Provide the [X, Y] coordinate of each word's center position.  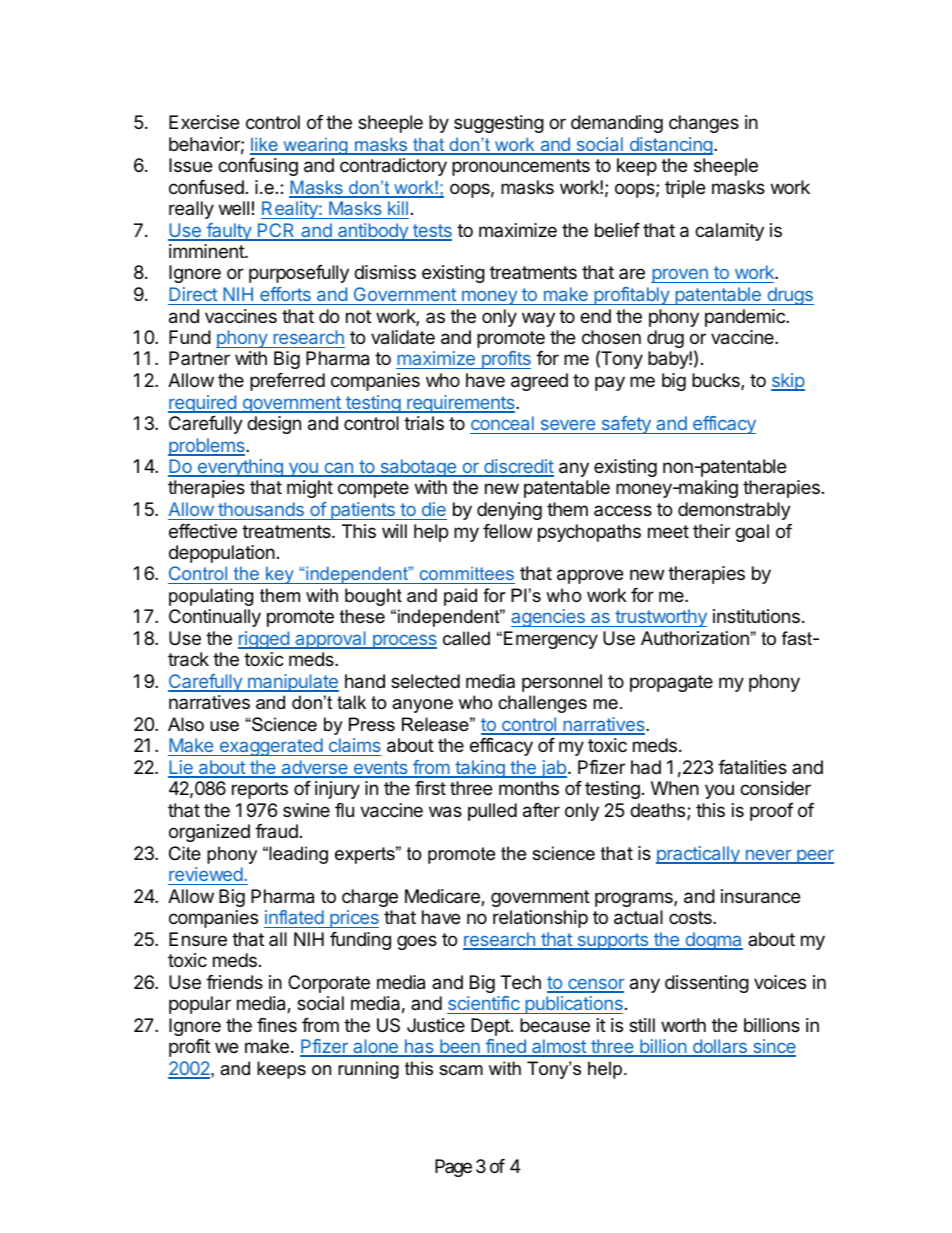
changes [704, 124]
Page [453, 1168]
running [368, 1070]
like [265, 145]
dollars [720, 1047]
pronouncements [521, 167]
